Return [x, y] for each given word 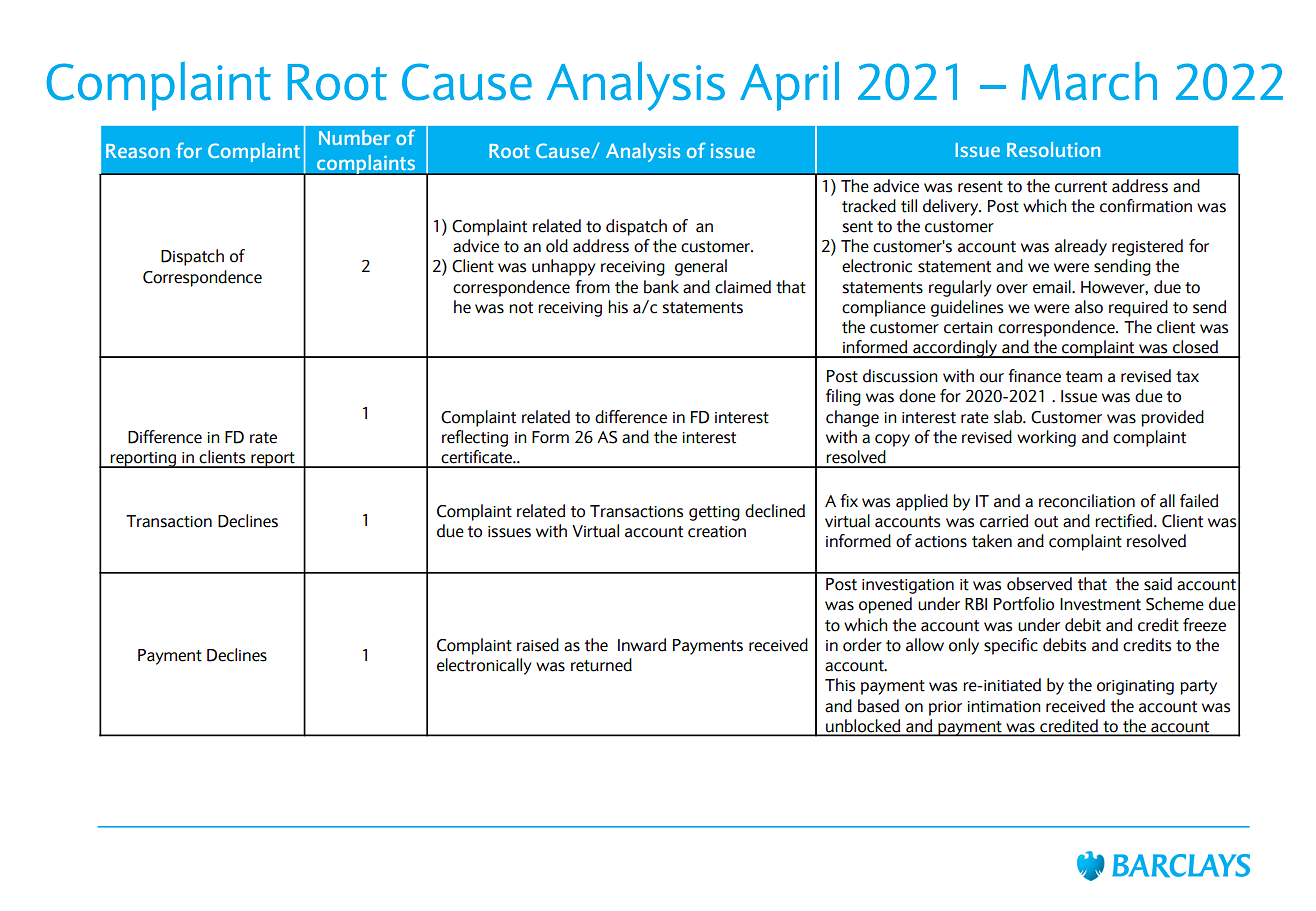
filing [843, 397]
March [1089, 81]
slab [1009, 417]
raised [538, 645]
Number [355, 137]
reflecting [475, 438]
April [789, 86]
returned [601, 665]
